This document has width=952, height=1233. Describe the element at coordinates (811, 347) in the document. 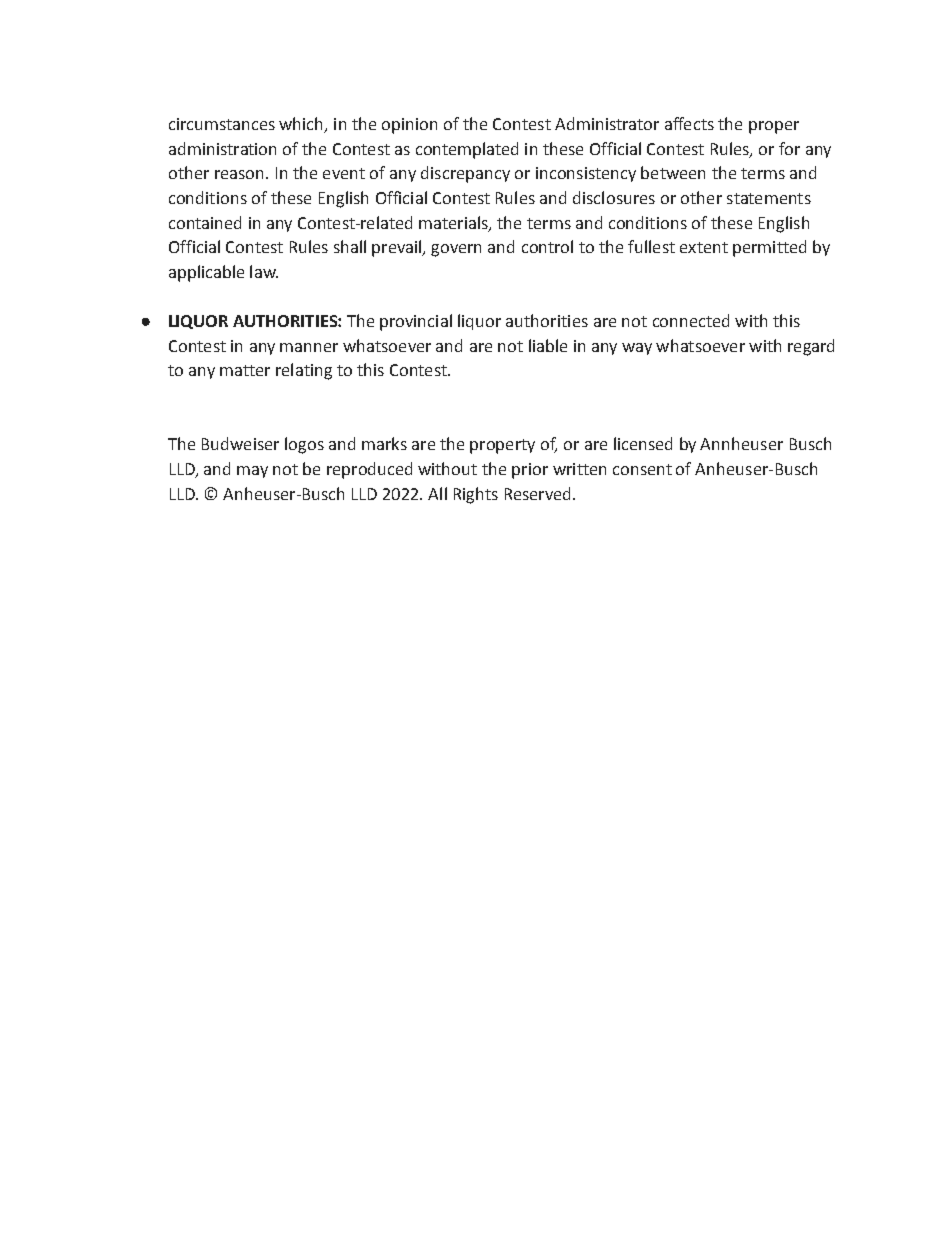

I see `regard` at that location.
